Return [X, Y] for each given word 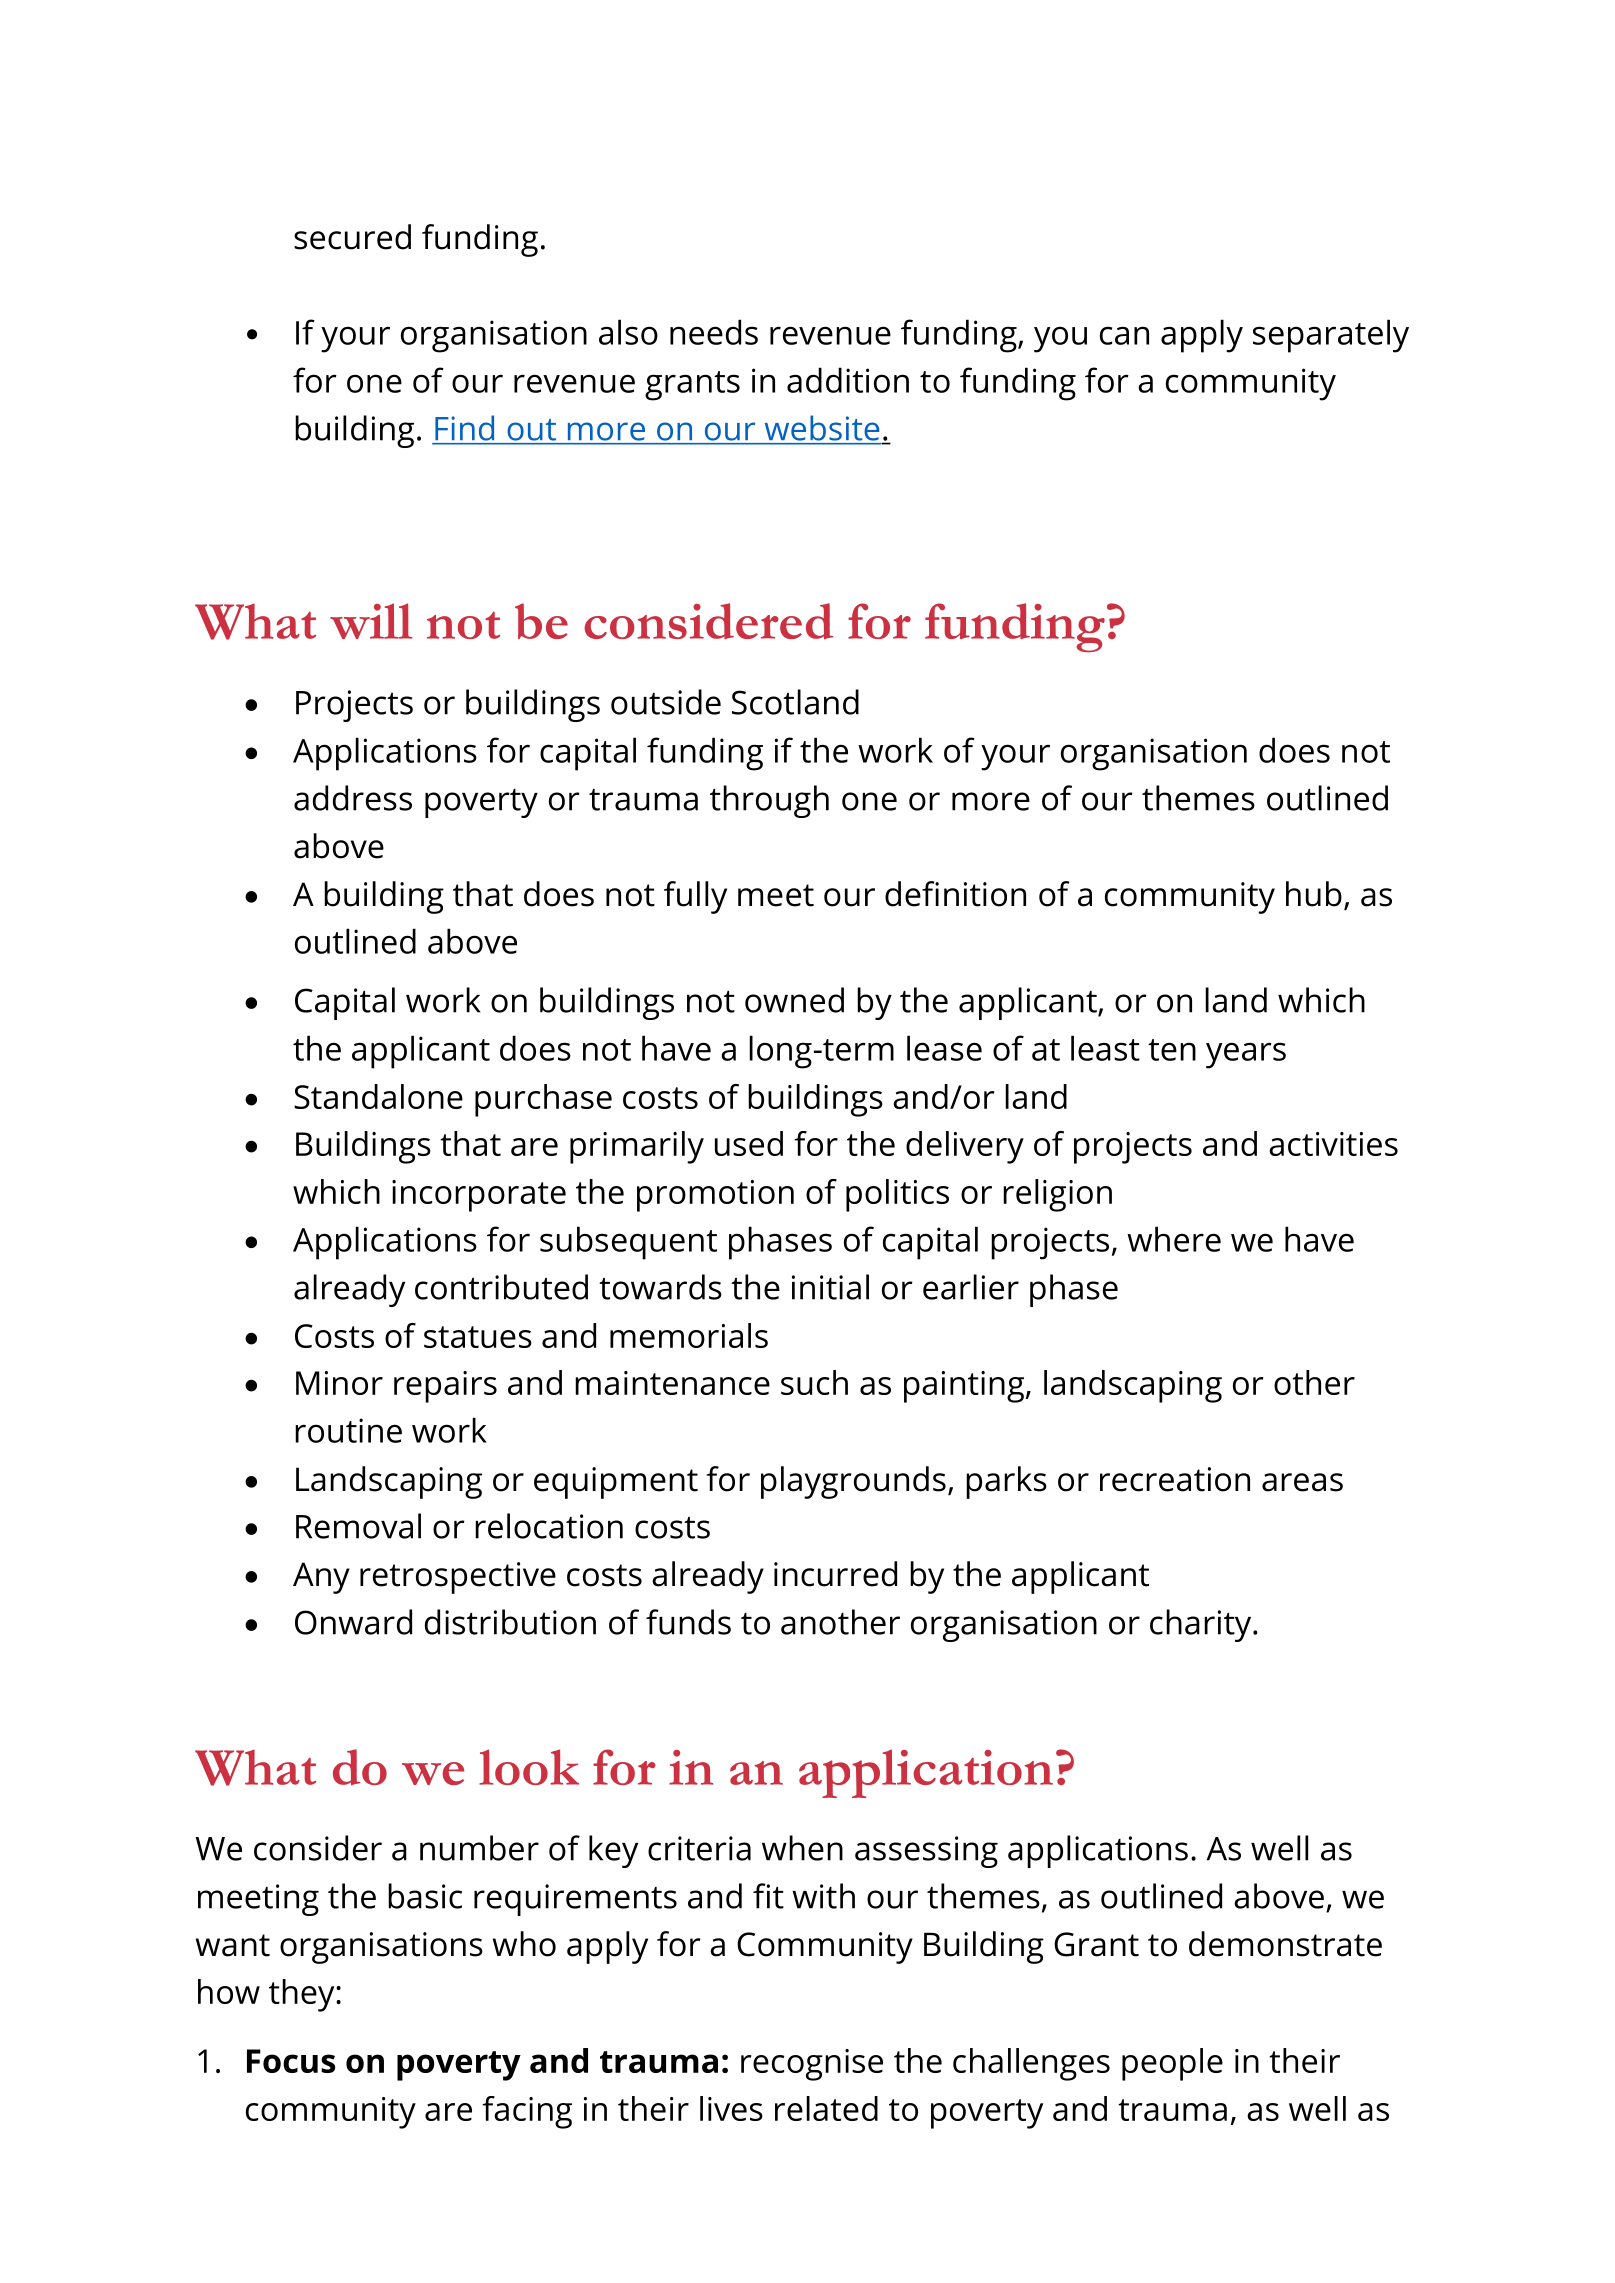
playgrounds [853, 1482]
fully [695, 897]
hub [1314, 894]
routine [348, 1430]
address [353, 798]
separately [1331, 336]
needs [714, 332]
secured [352, 237]
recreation [1175, 1479]
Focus [291, 2061]
